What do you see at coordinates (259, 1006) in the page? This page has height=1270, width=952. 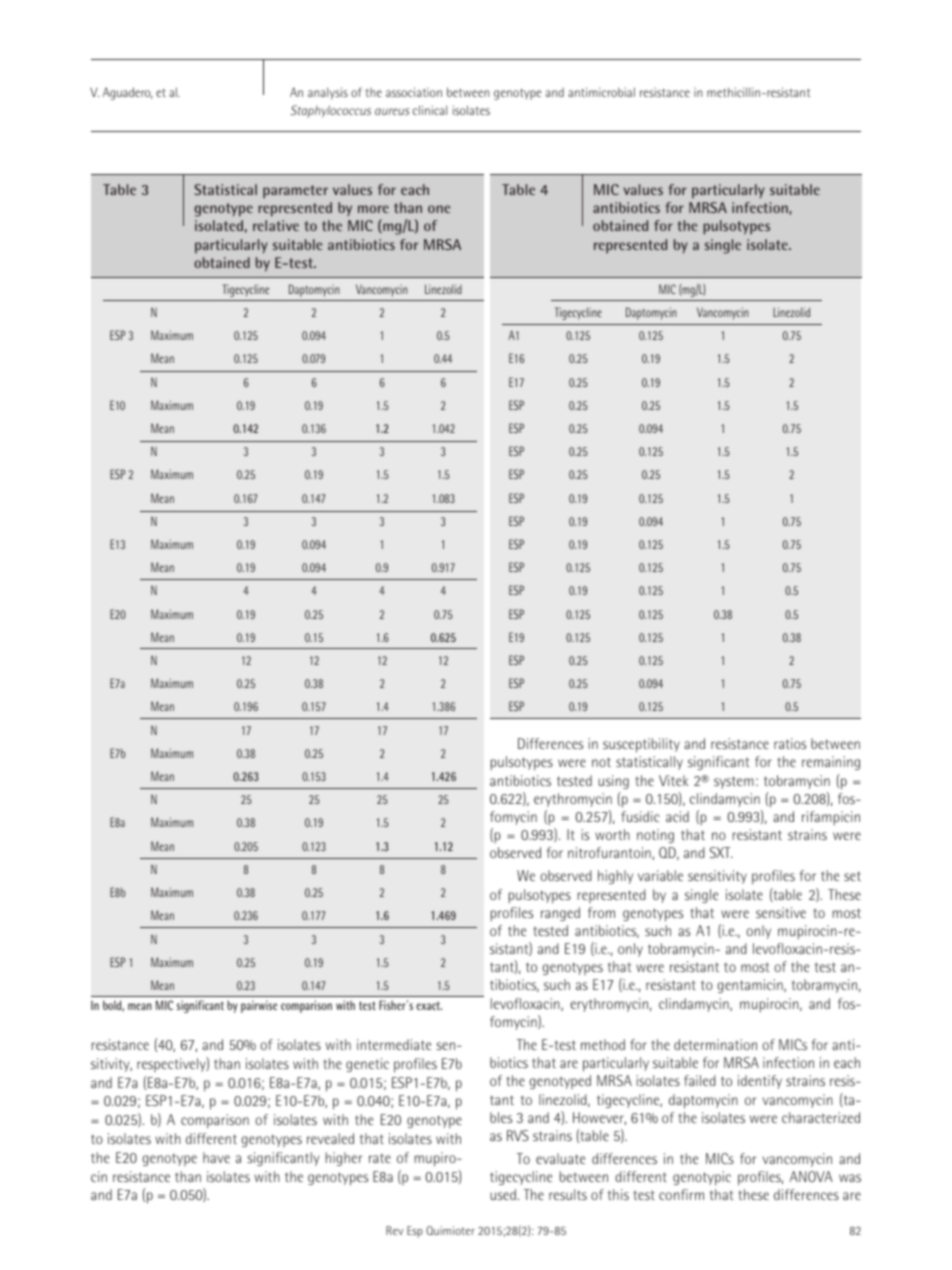 I see `pairwise` at bounding box center [259, 1006].
